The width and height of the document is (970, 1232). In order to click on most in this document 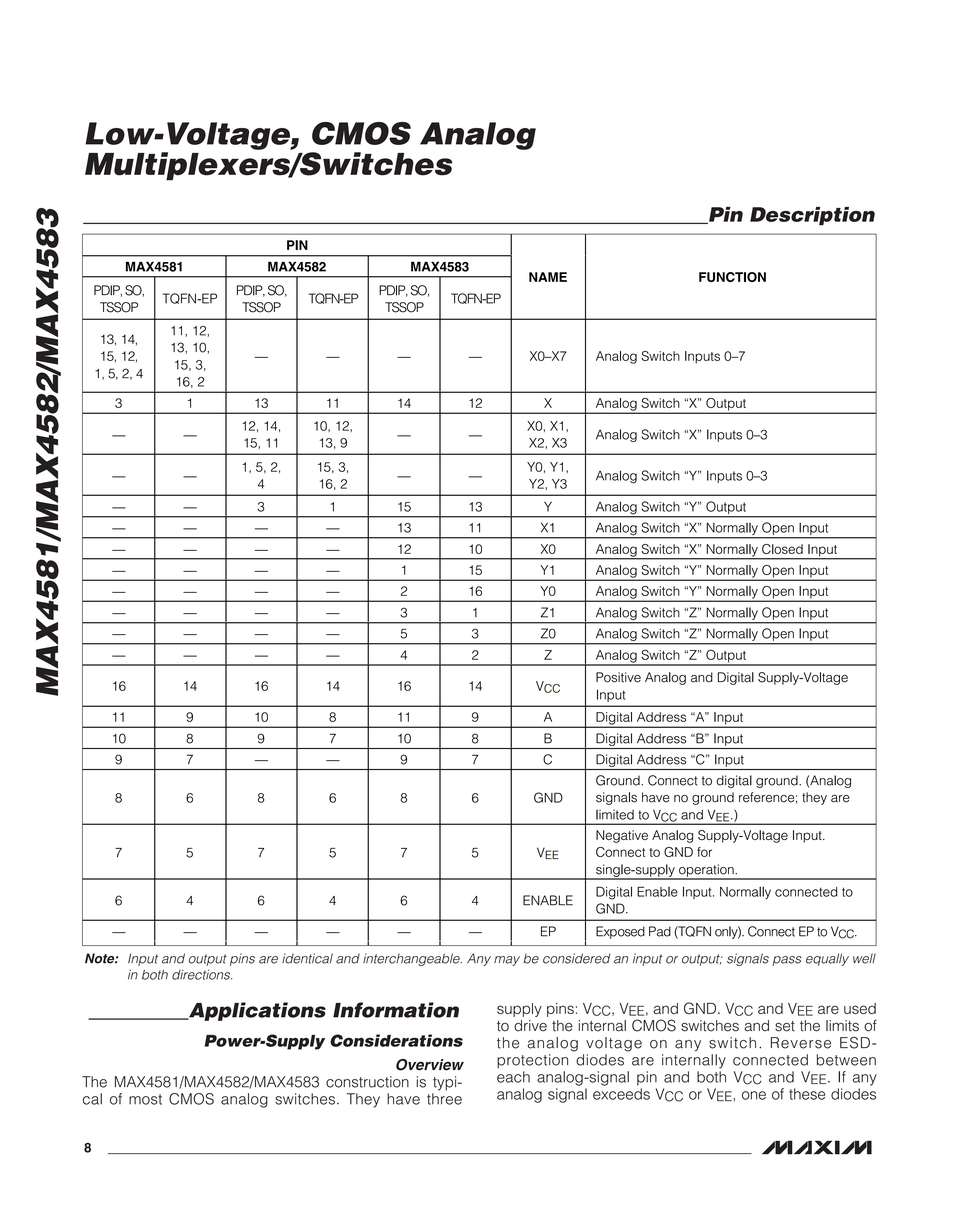, I will do `click(145, 1099)`.
